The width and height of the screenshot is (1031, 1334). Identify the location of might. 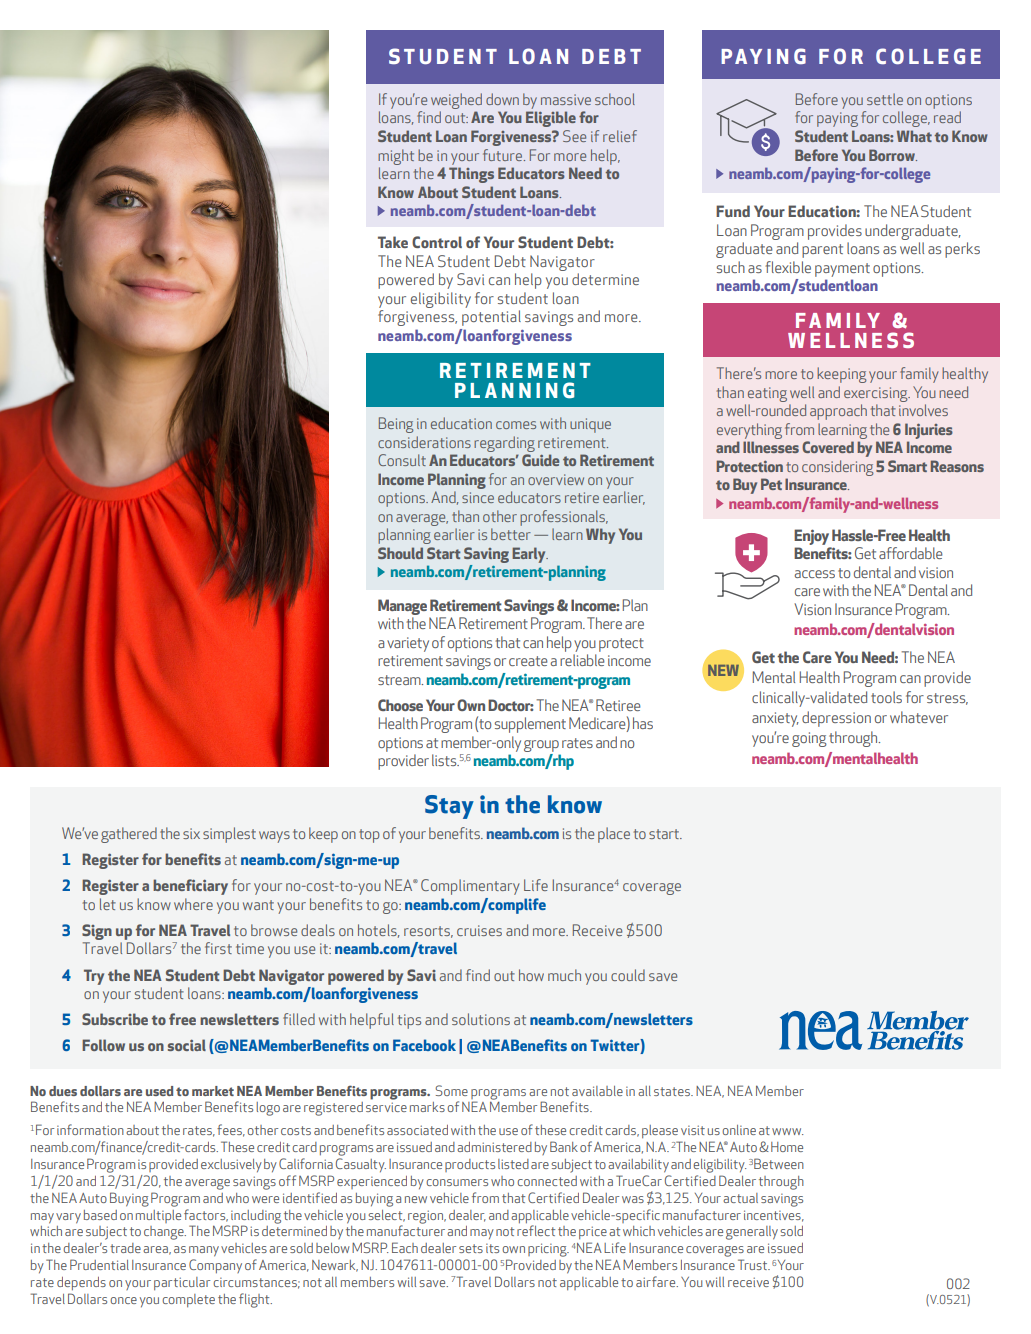
(396, 157).
